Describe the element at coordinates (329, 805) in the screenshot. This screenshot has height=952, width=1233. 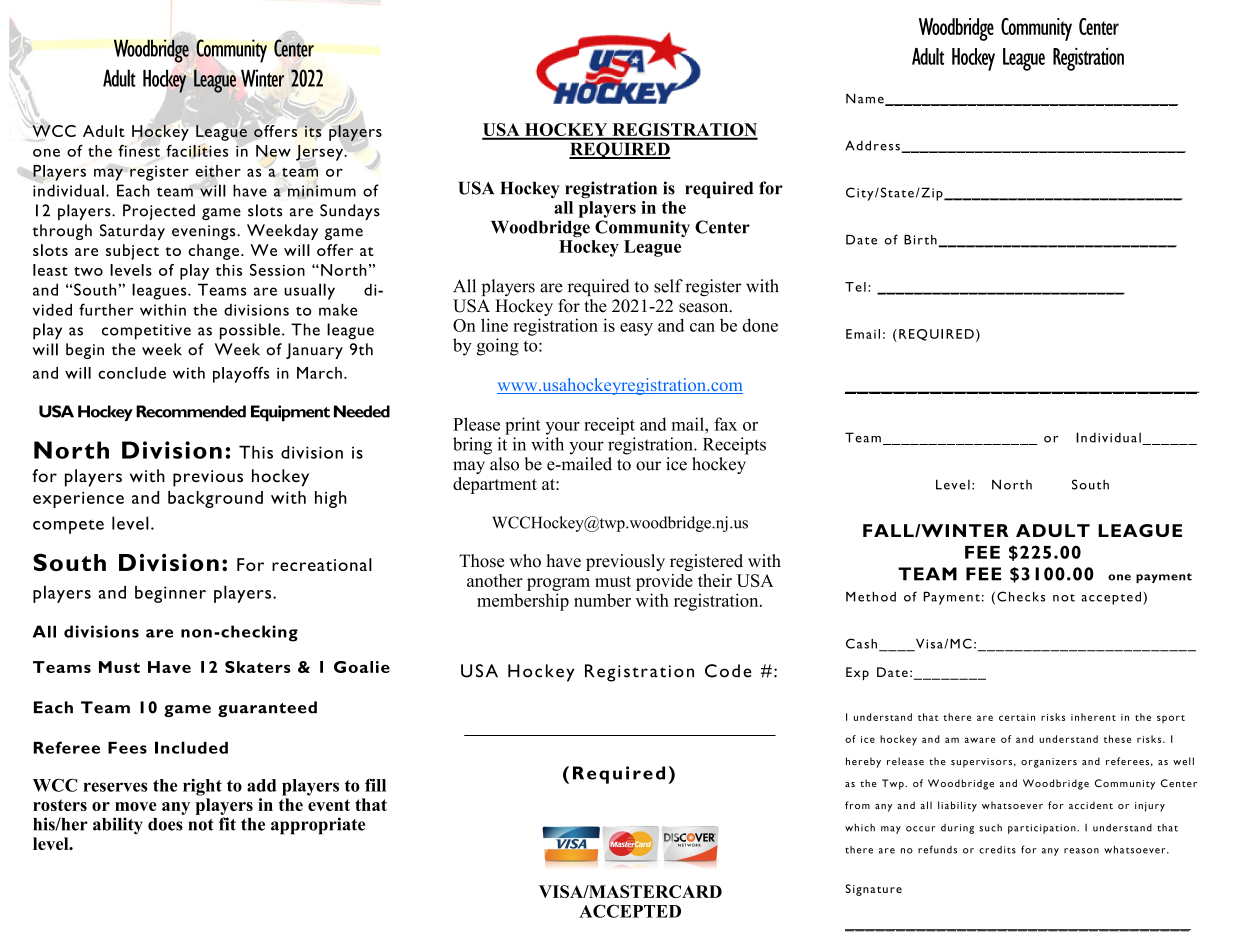
I see `event` at that location.
